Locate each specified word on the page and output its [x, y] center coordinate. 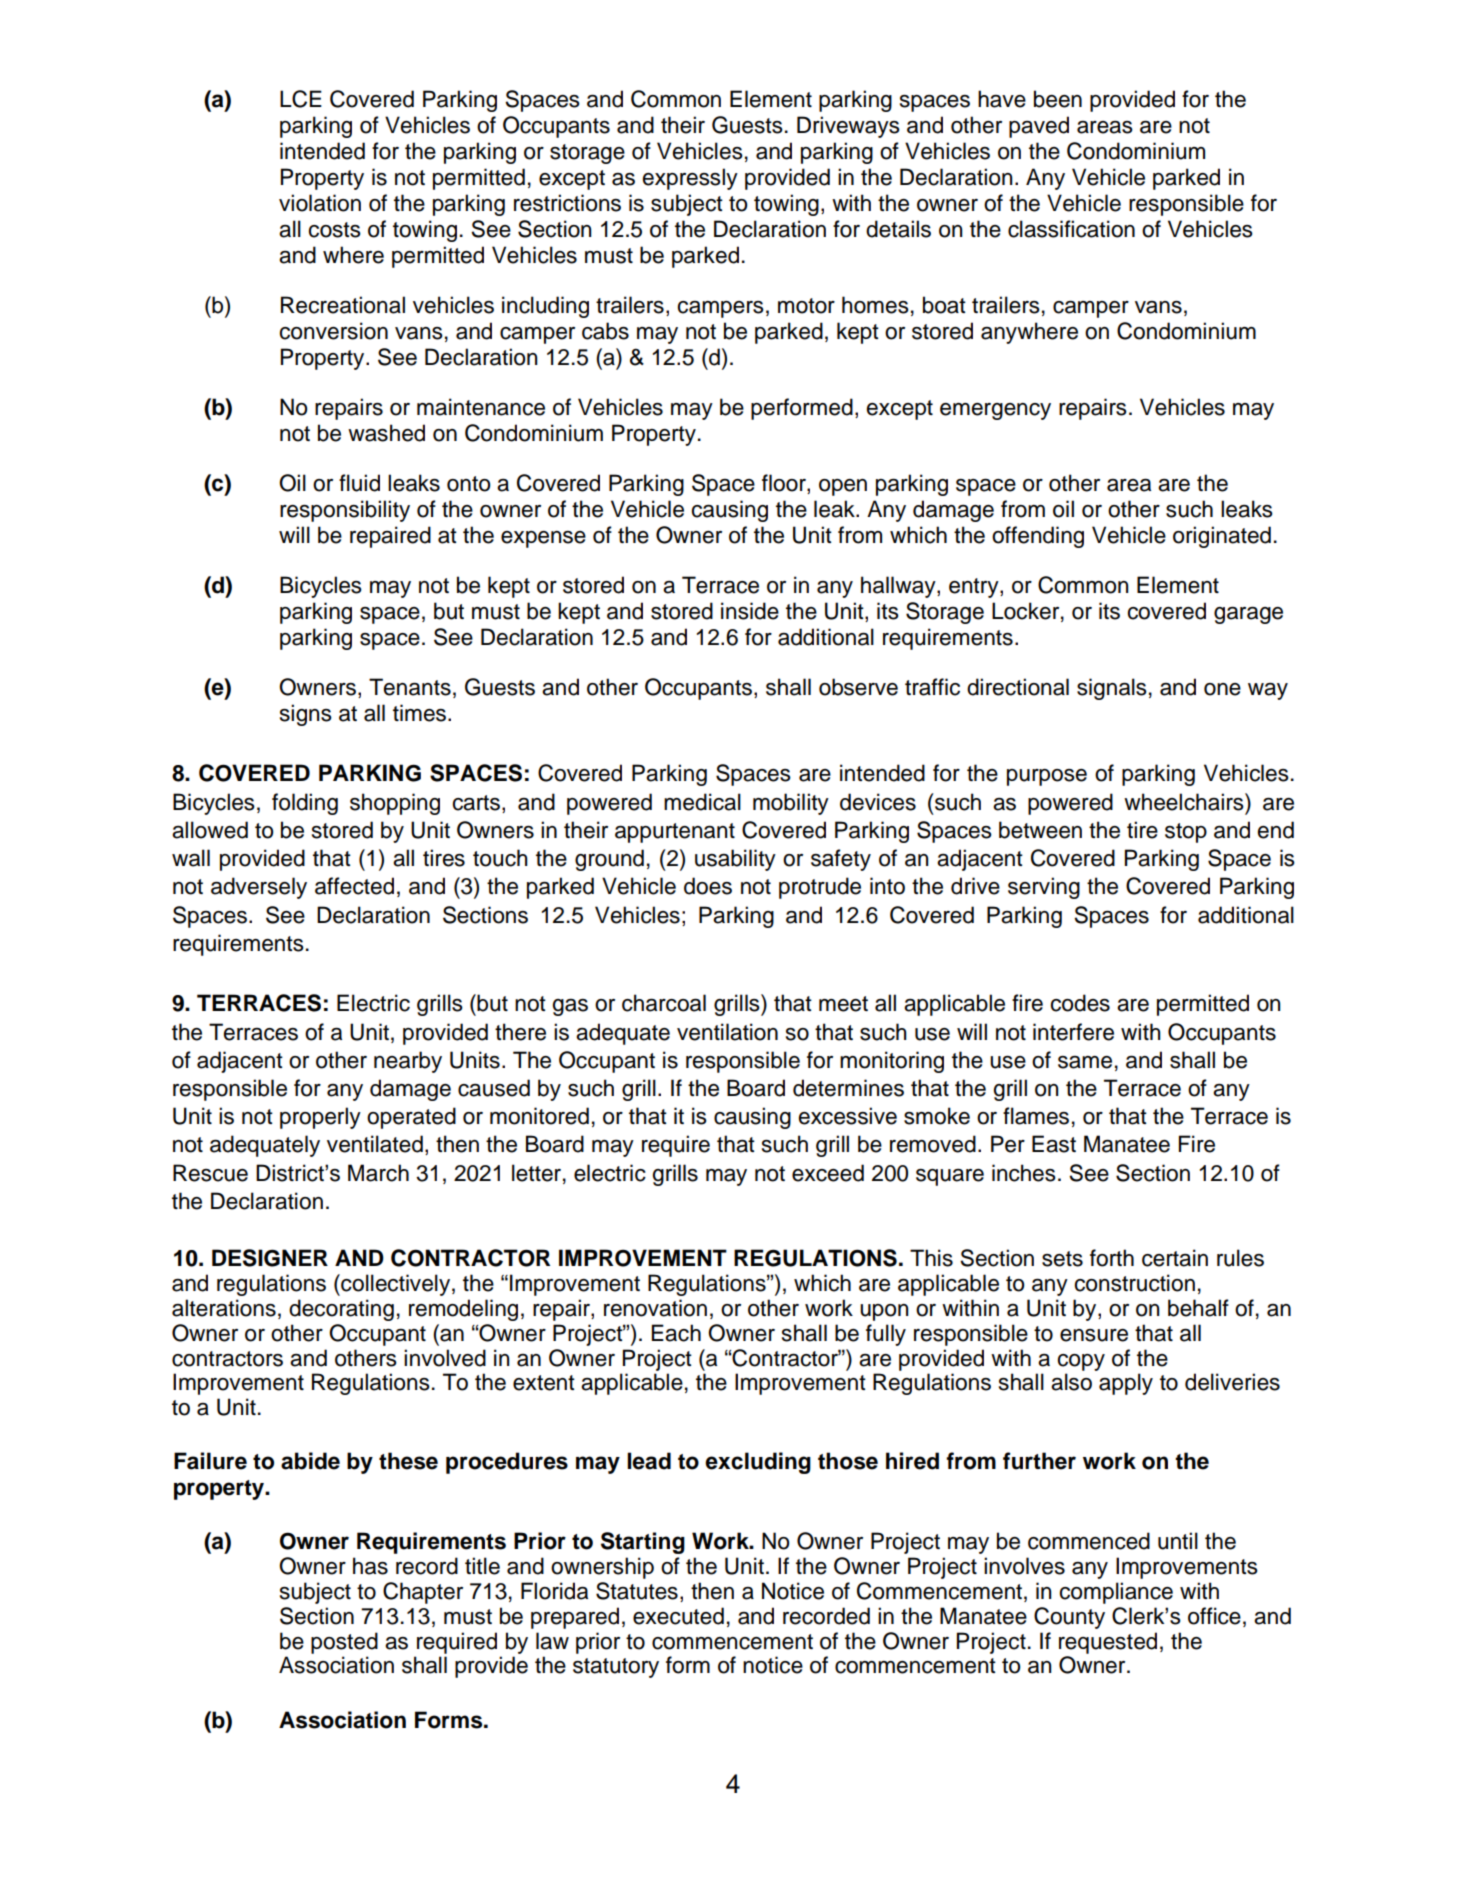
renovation [655, 1308]
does [708, 886]
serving [1044, 888]
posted [344, 1643]
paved [1039, 127]
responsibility [345, 511]
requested [1108, 1643]
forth [1112, 1258]
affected [354, 886]
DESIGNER [270, 1258]
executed [678, 1616]
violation [320, 203]
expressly [690, 179]
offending [1038, 537]
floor [785, 484]
